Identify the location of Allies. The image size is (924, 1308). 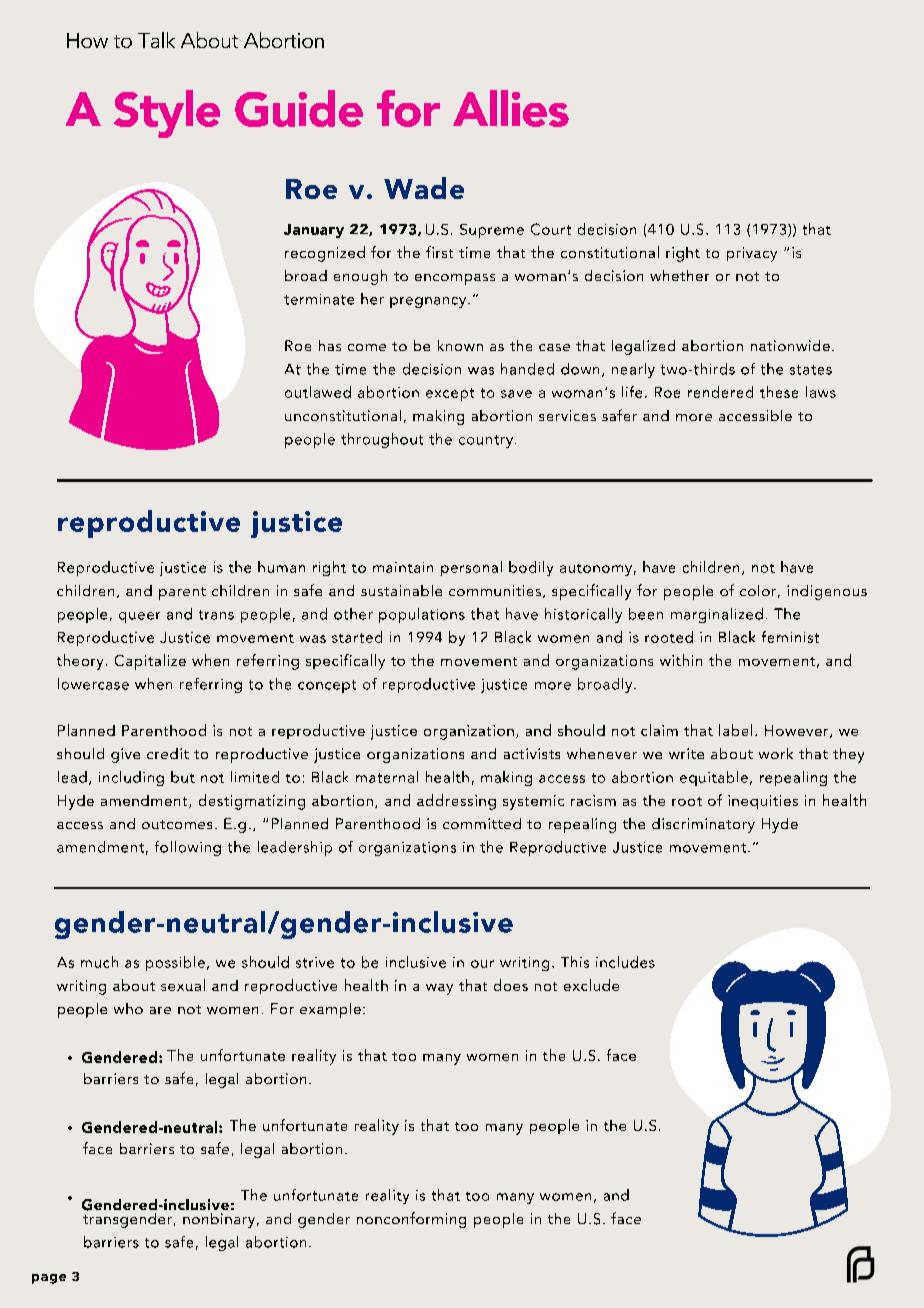
(511, 108).
